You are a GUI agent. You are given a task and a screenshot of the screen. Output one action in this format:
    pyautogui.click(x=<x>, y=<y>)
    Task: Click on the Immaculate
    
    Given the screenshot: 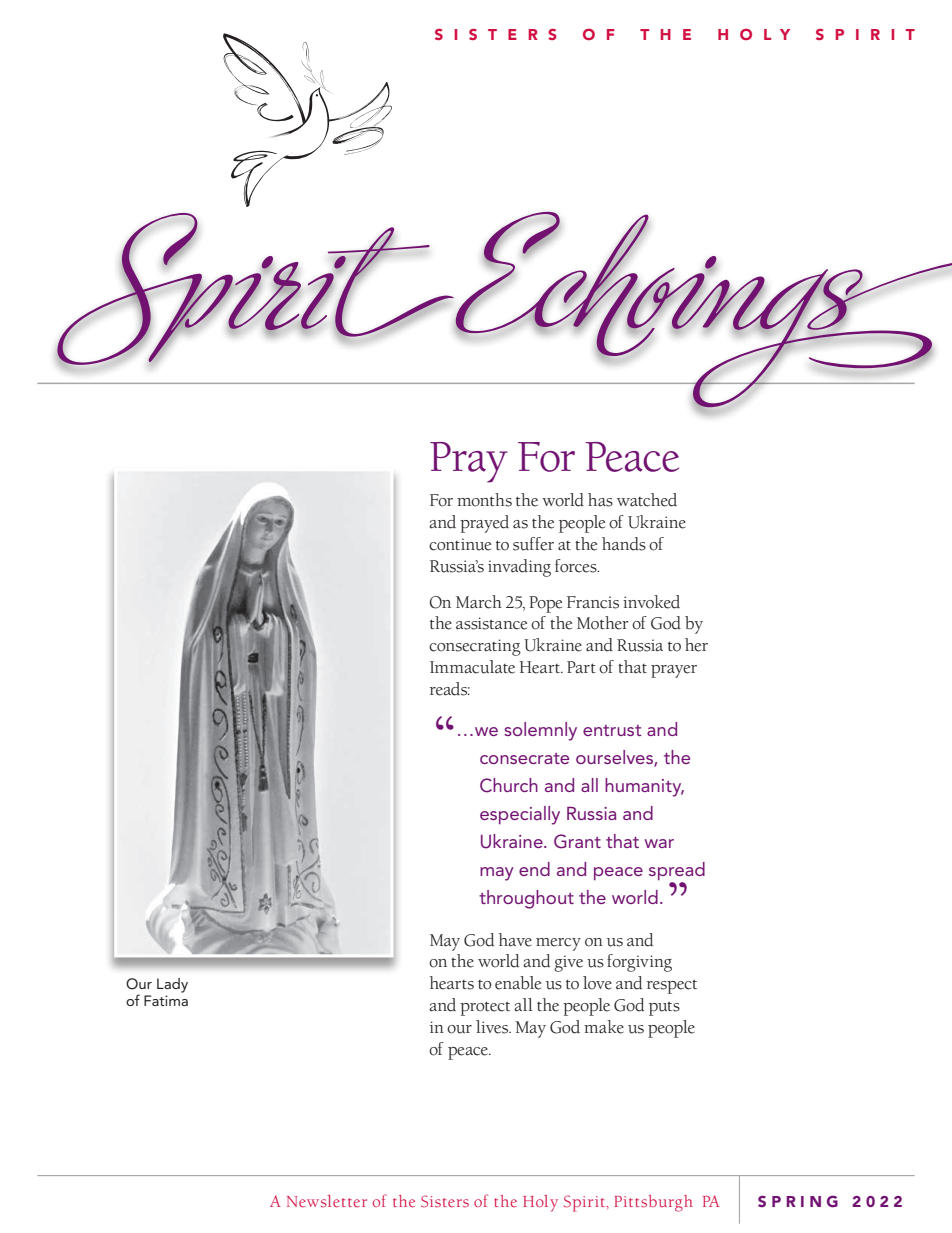 What is the action you would take?
    pyautogui.click(x=472, y=667)
